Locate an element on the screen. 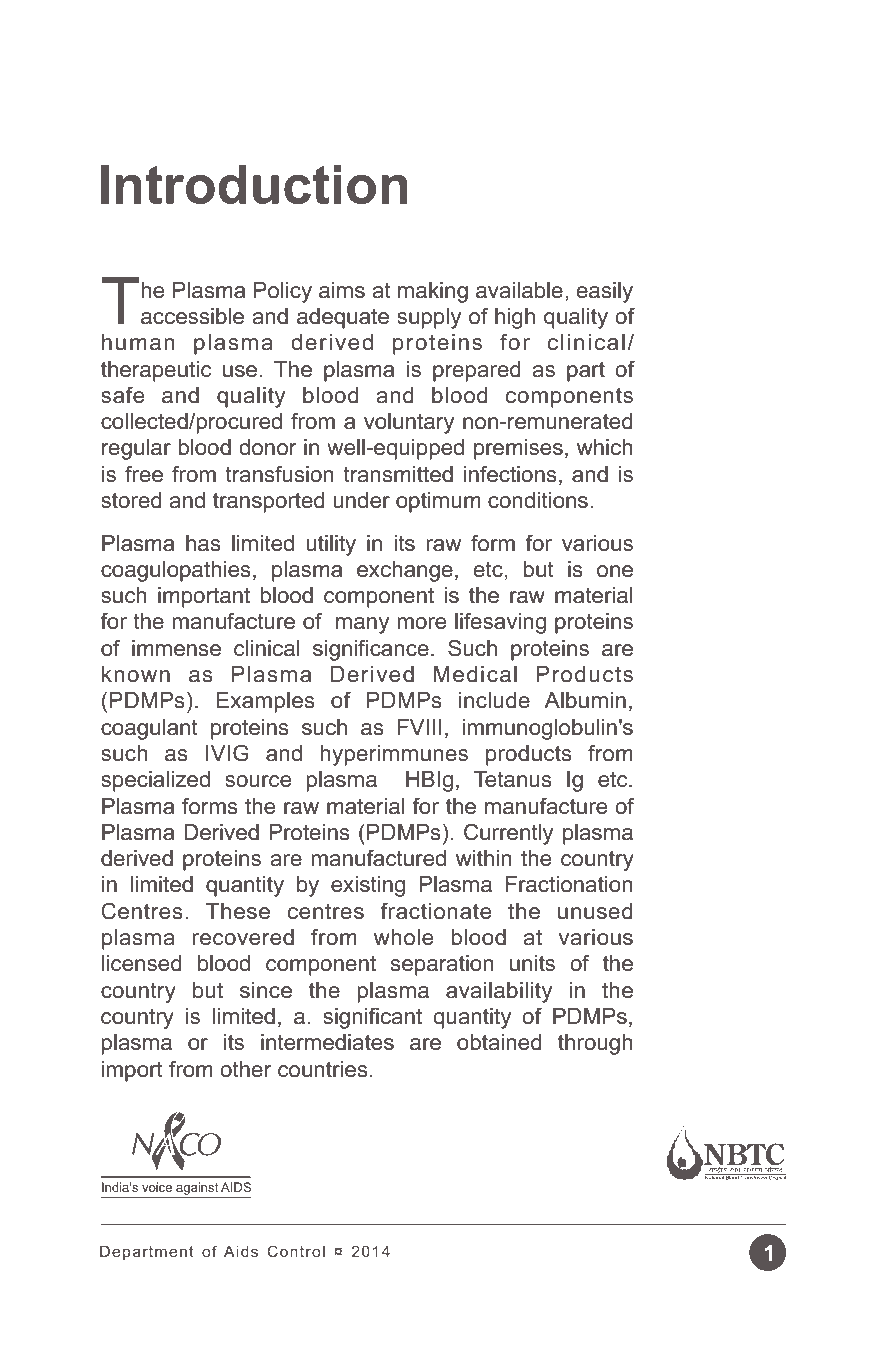  aims is located at coordinates (342, 290).
